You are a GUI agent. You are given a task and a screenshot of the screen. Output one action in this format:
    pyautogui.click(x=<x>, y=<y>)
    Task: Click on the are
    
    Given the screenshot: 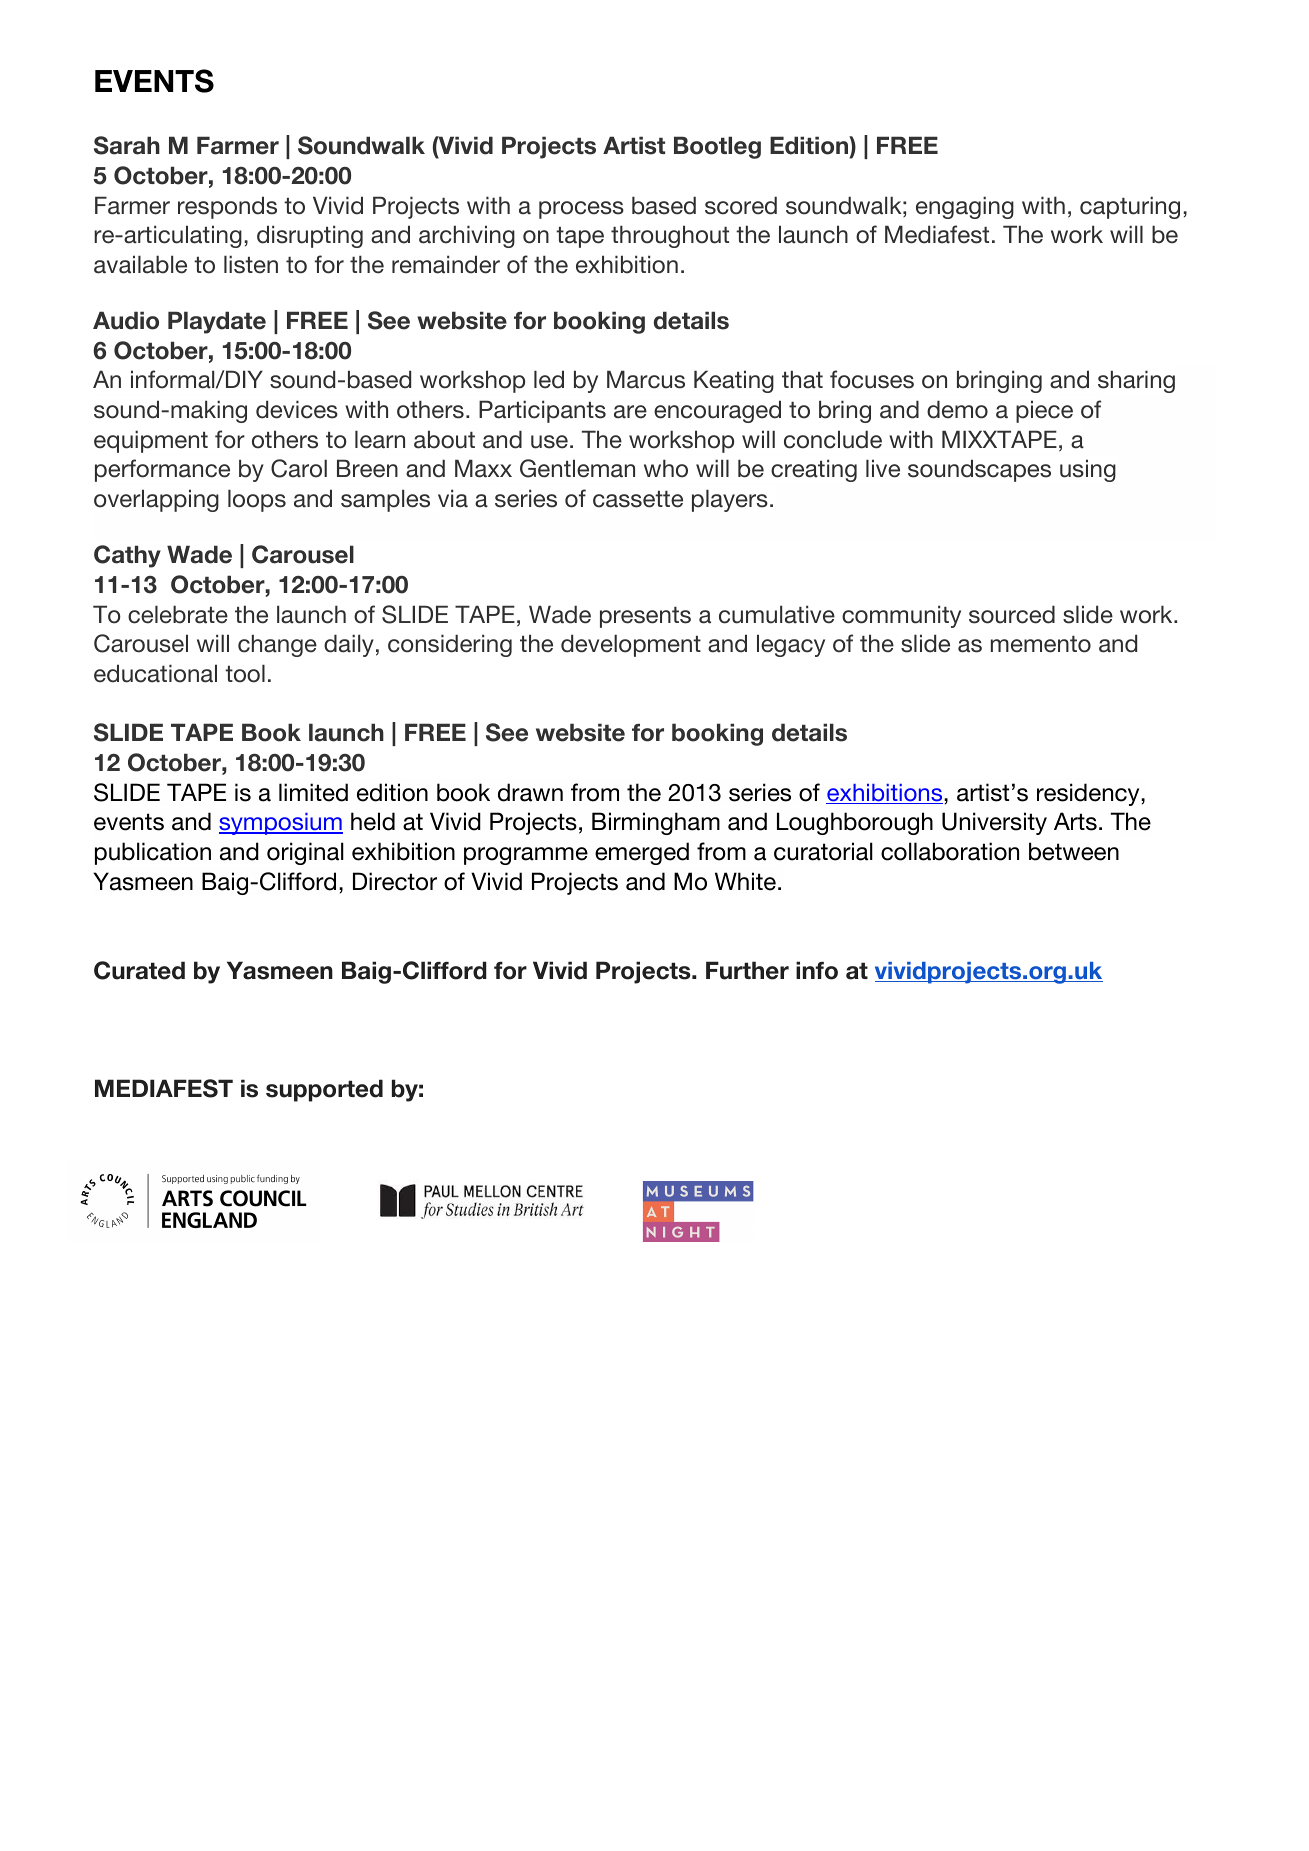 What is the action you would take?
    pyautogui.click(x=630, y=412)
